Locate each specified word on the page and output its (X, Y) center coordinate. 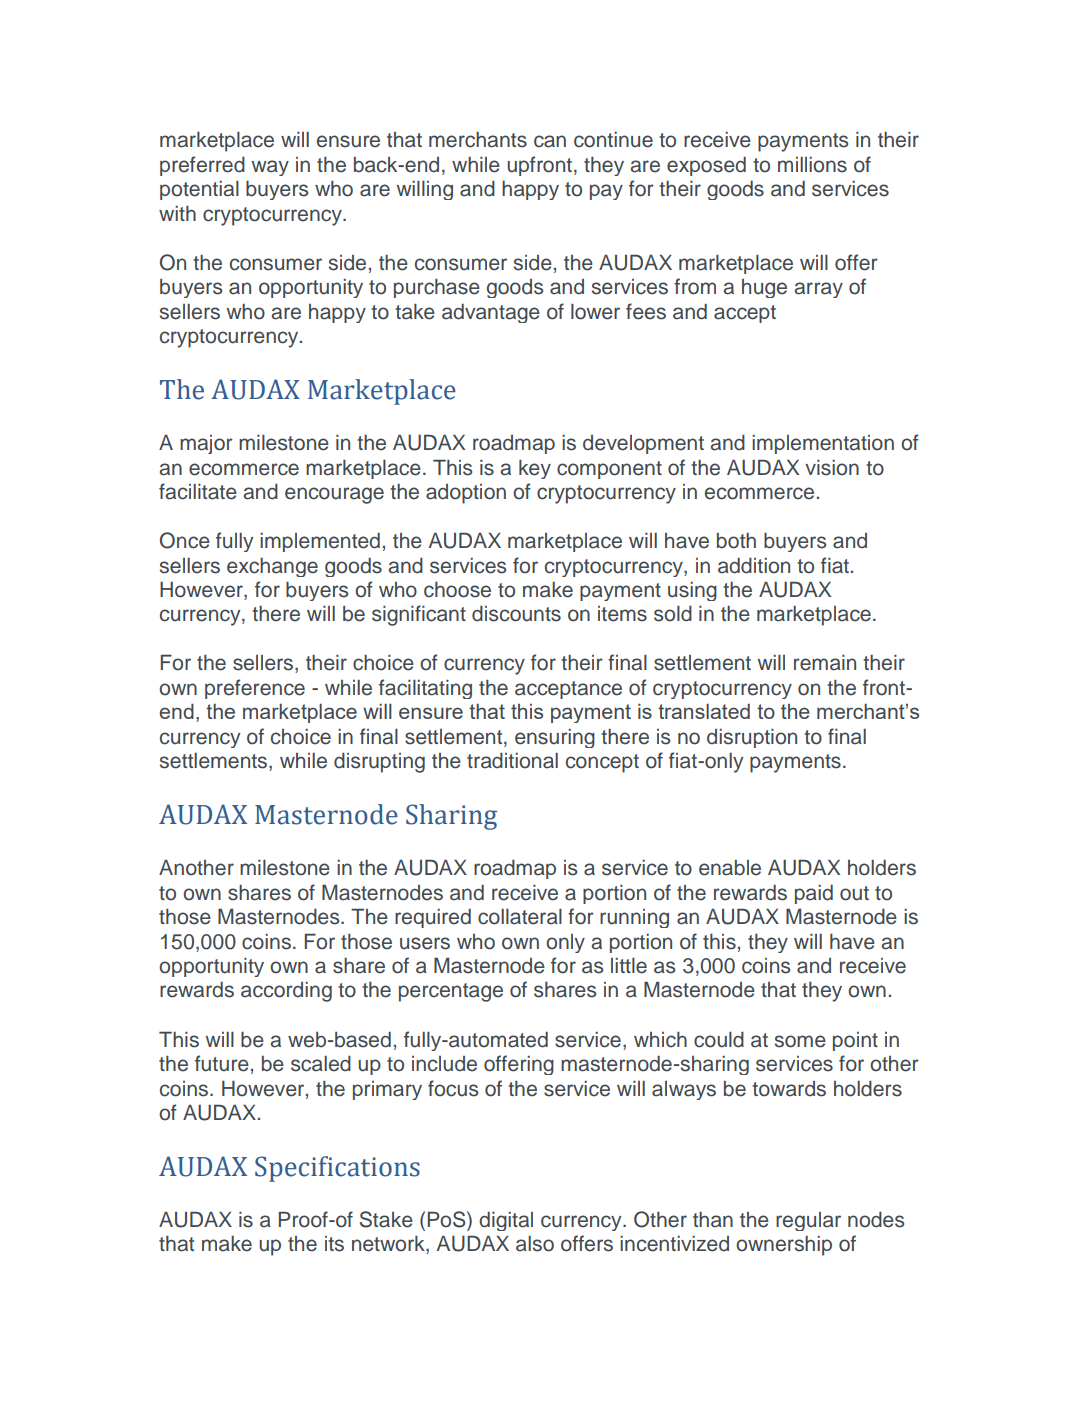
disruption (752, 738)
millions (812, 165)
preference (255, 689)
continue (613, 140)
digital (506, 1221)
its (334, 1244)
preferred (202, 166)
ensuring (555, 738)
